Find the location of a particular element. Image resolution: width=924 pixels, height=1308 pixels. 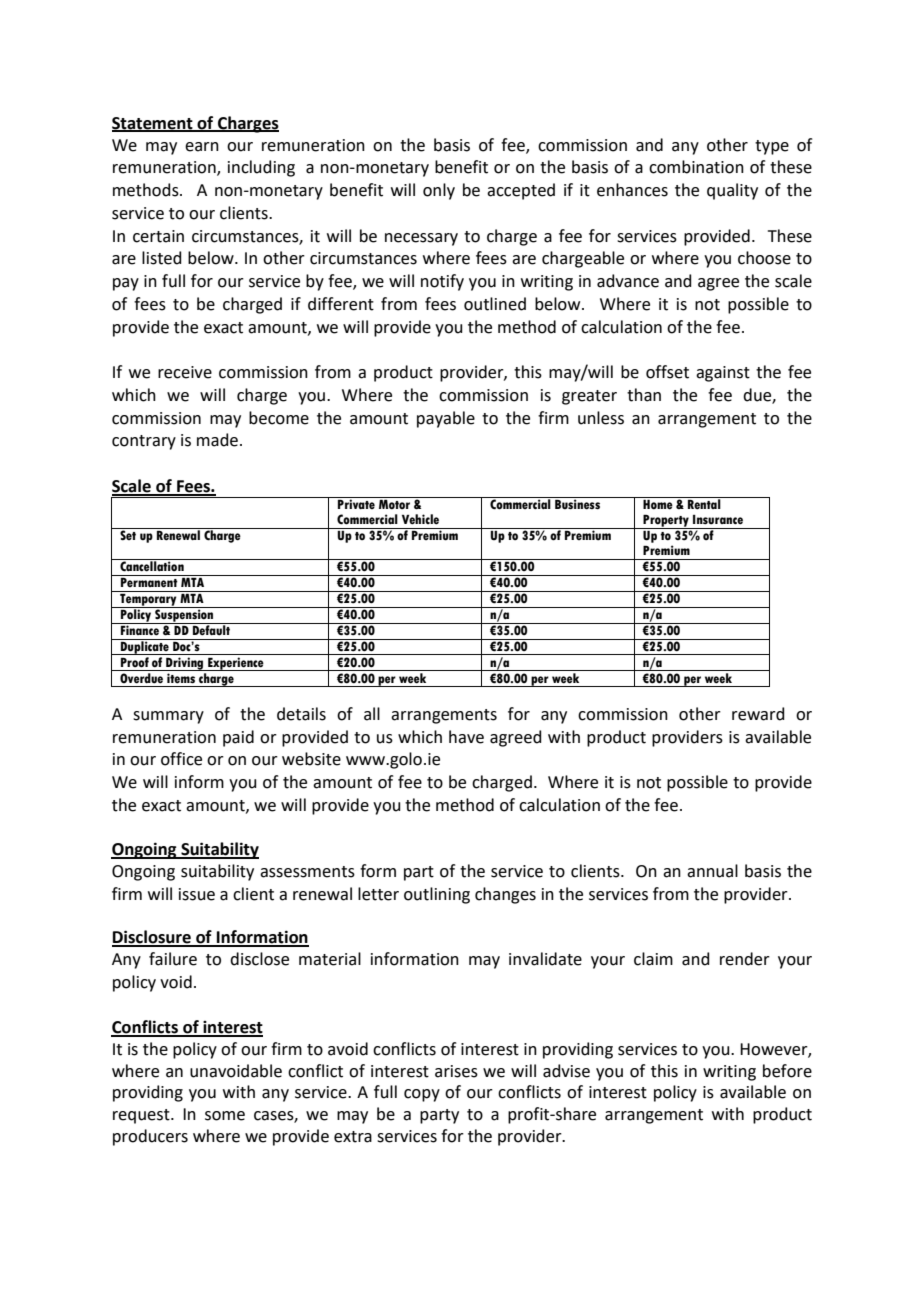

only is located at coordinates (439, 191).
